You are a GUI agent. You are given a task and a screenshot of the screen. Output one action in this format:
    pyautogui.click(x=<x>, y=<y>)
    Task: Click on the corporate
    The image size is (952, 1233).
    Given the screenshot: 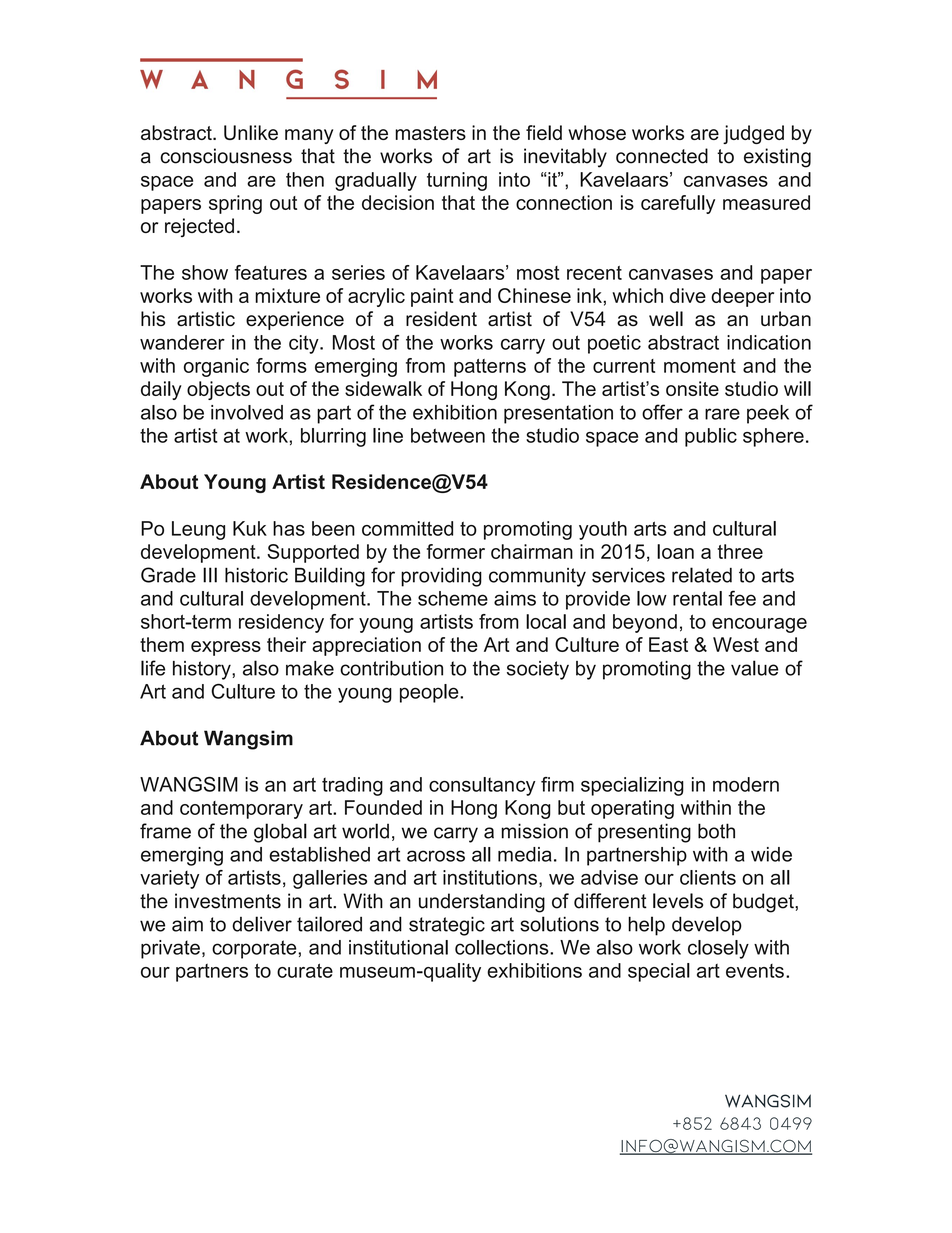 What is the action you would take?
    pyautogui.click(x=255, y=949)
